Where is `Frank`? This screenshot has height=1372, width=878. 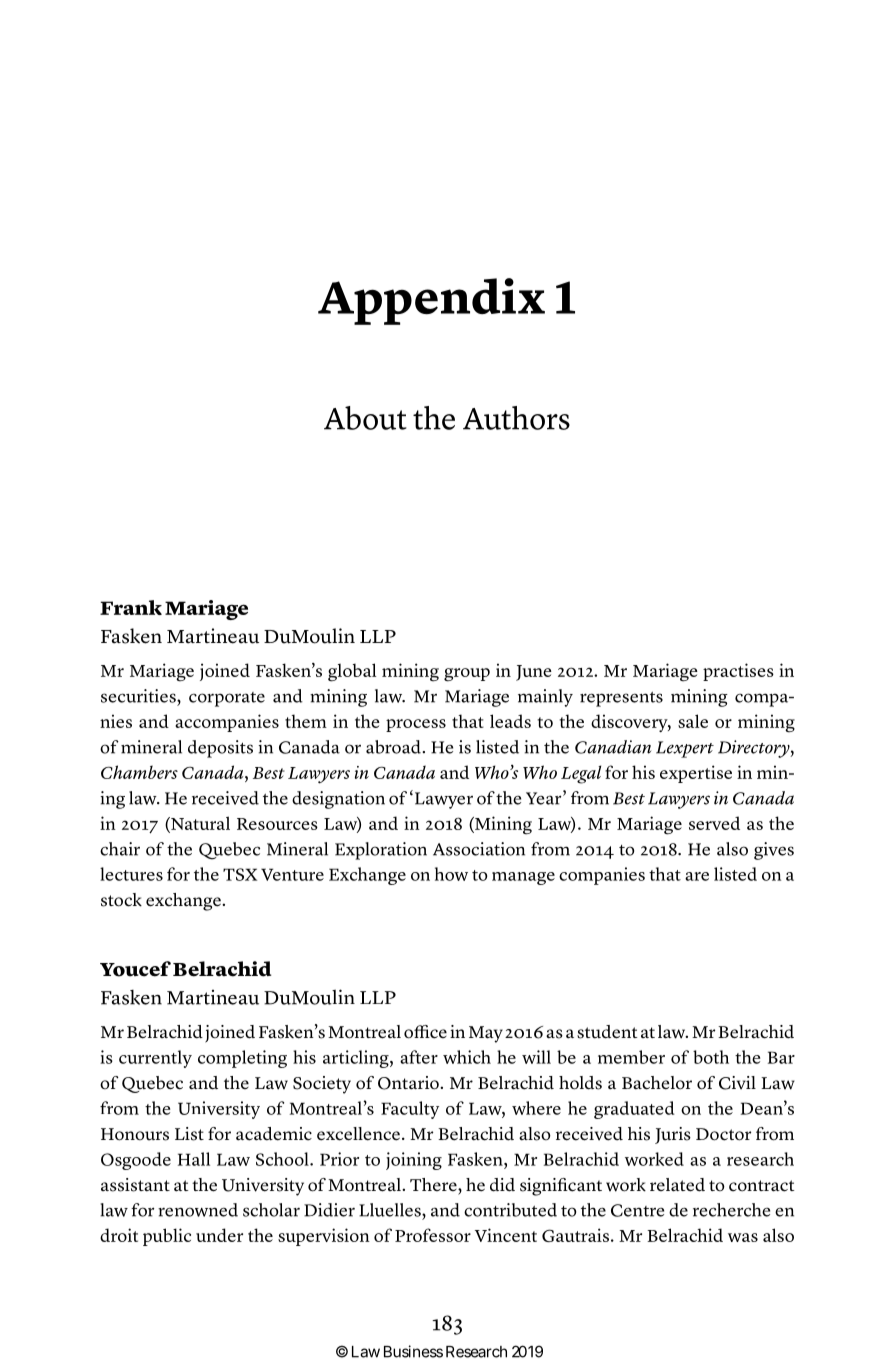 Frank is located at coordinates (131, 607).
